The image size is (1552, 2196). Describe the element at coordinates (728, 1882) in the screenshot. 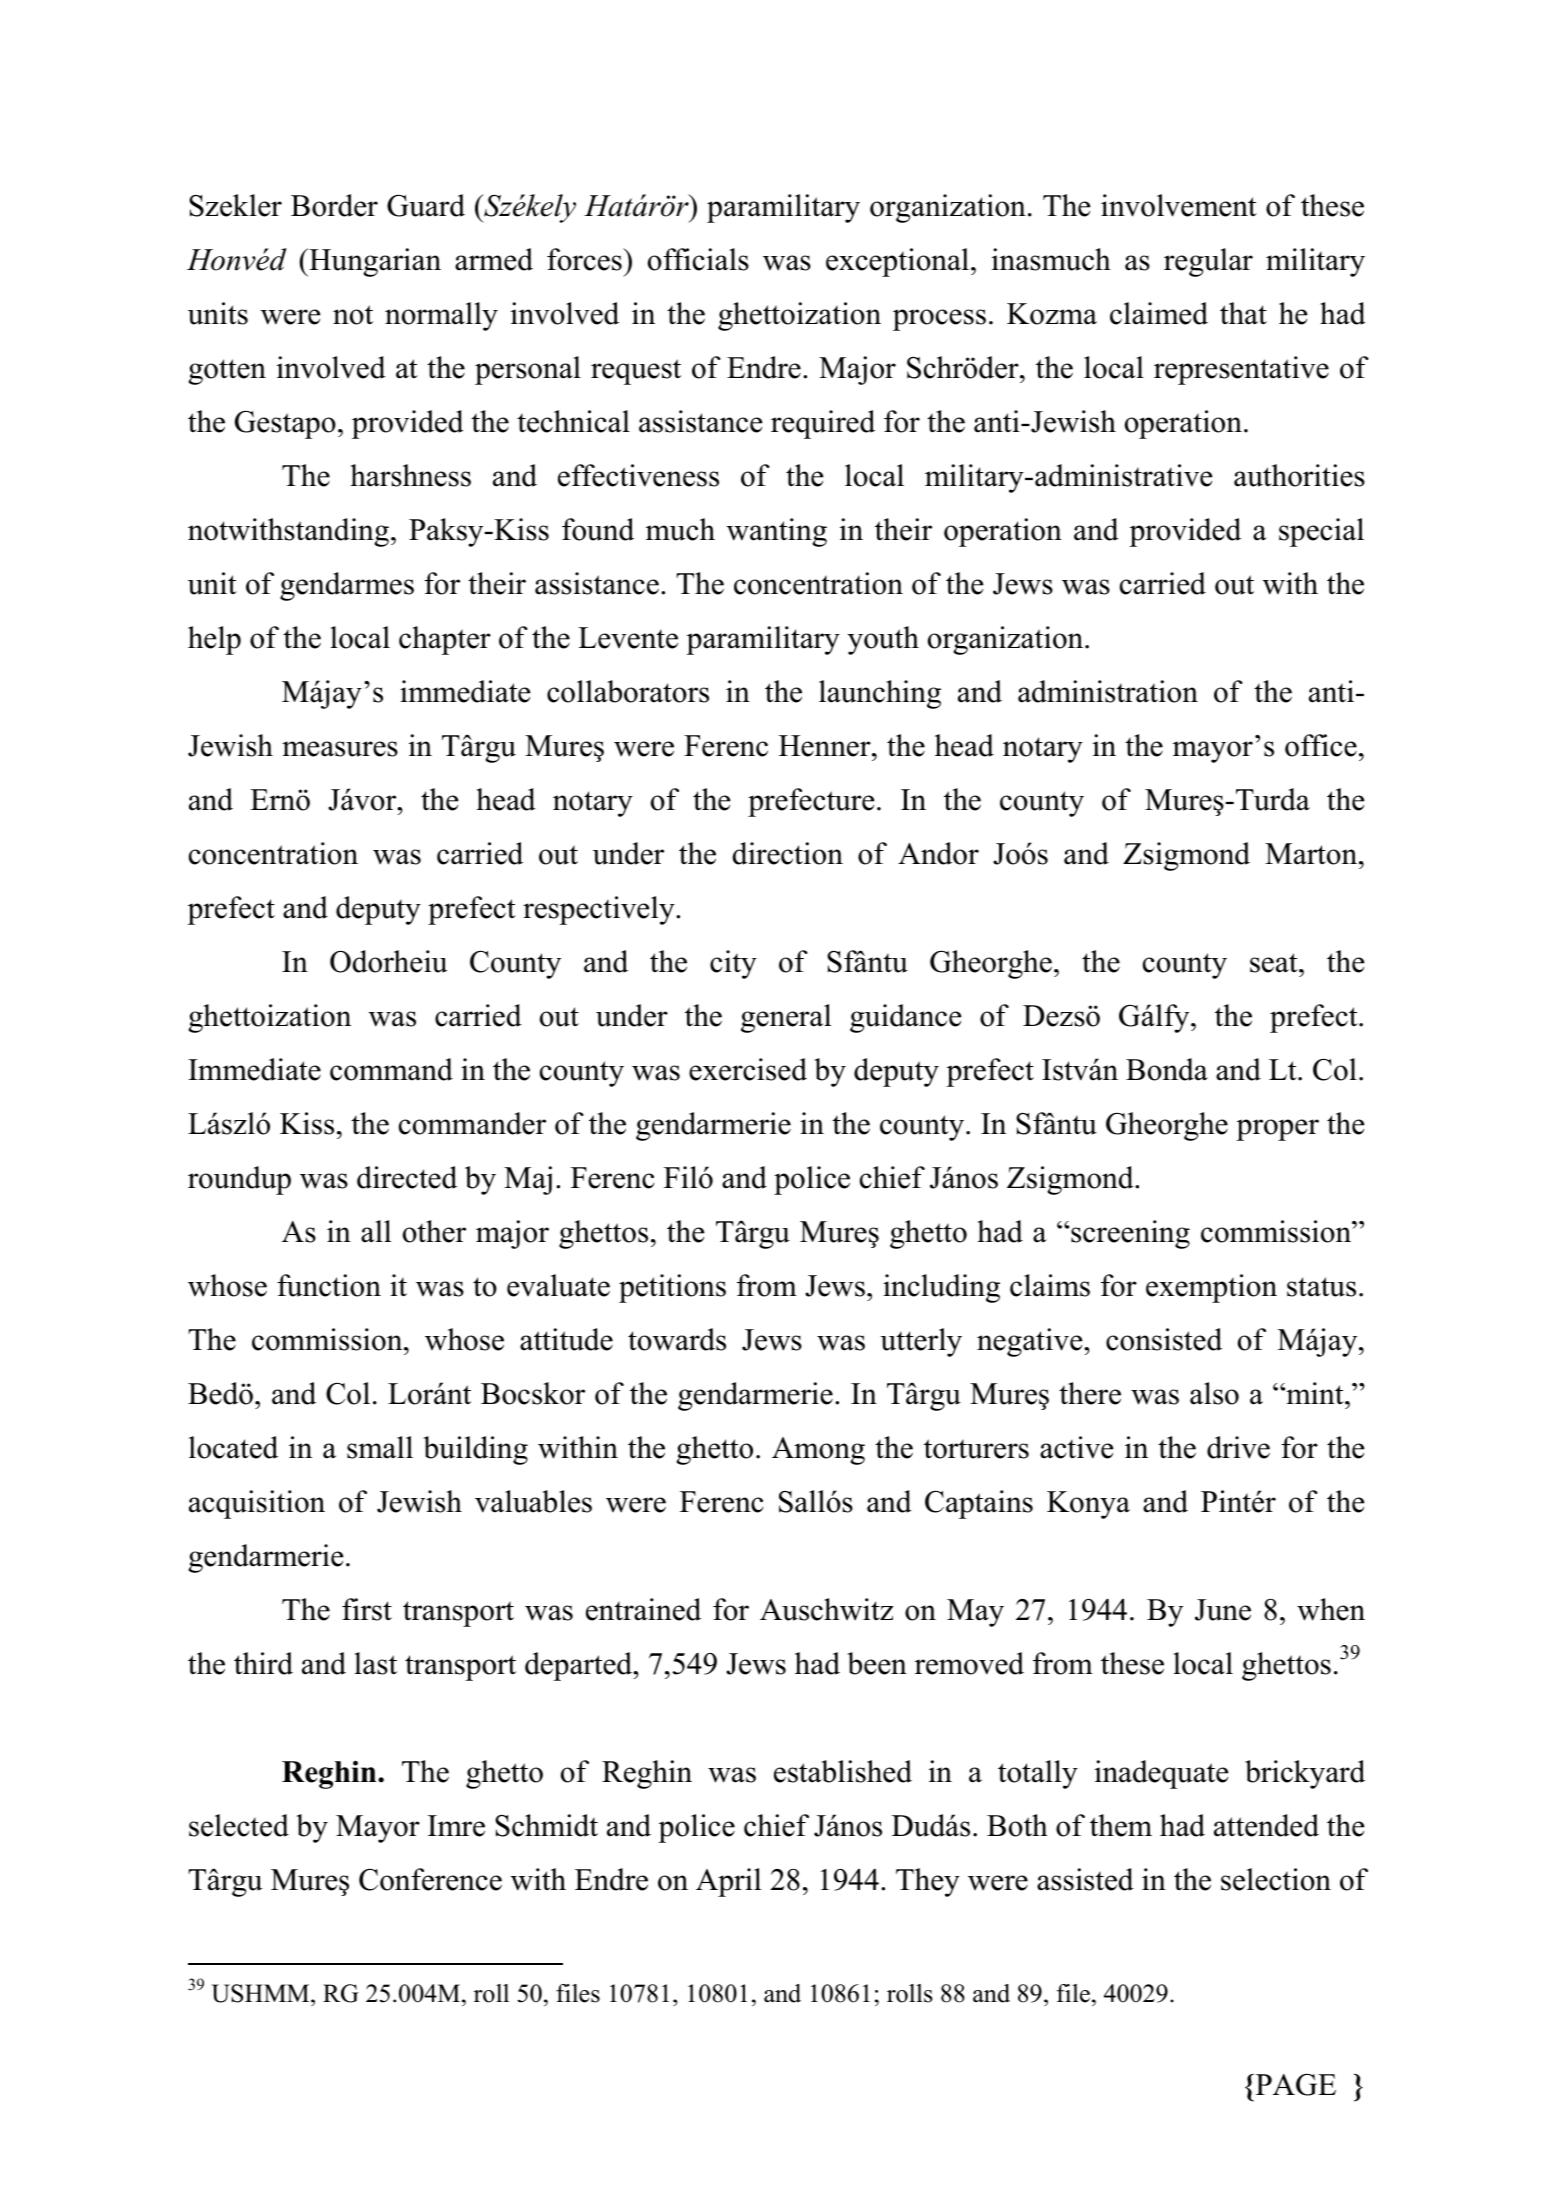

I see `April` at that location.
